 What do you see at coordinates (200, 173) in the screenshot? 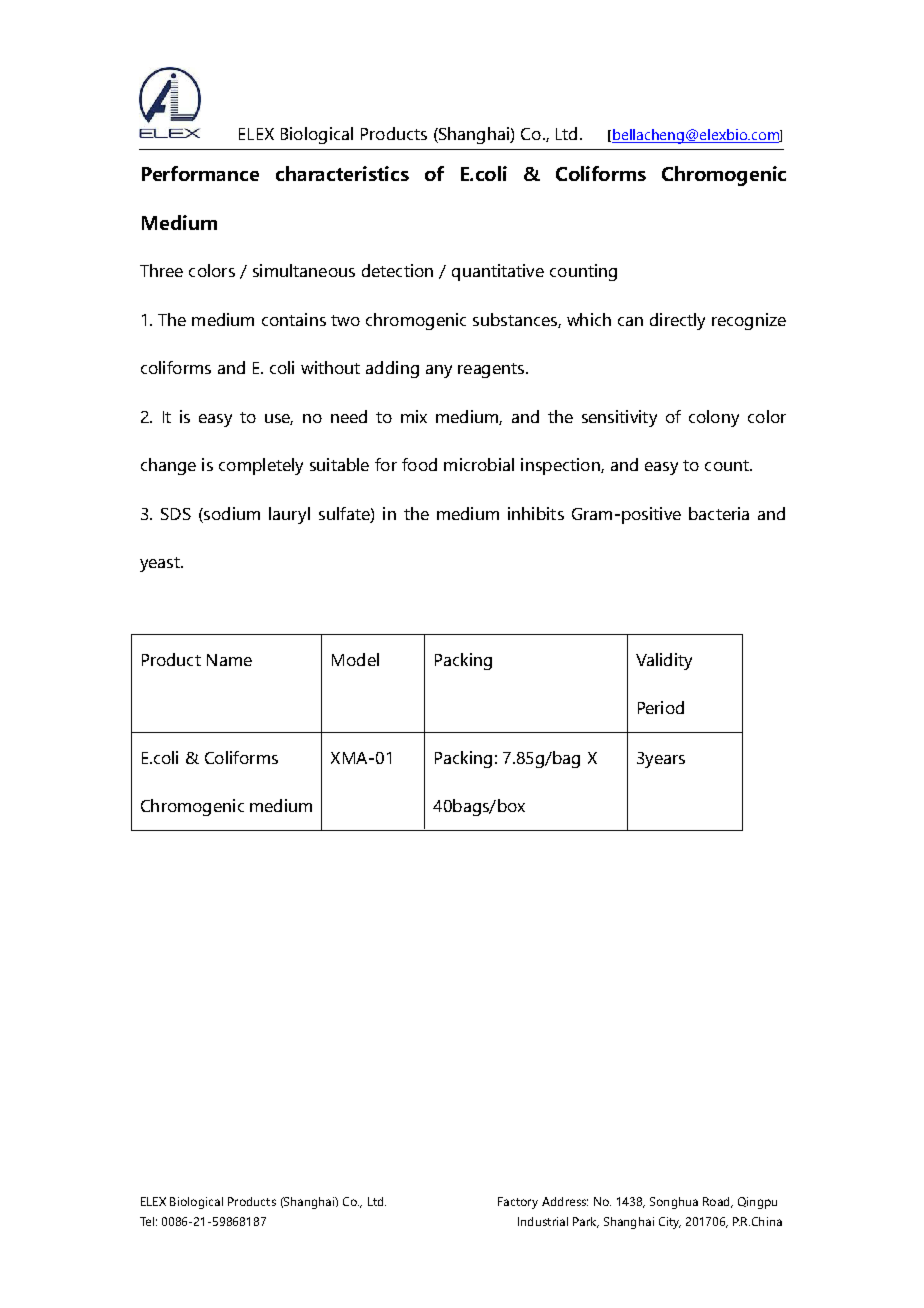
I see `Performance` at bounding box center [200, 173].
